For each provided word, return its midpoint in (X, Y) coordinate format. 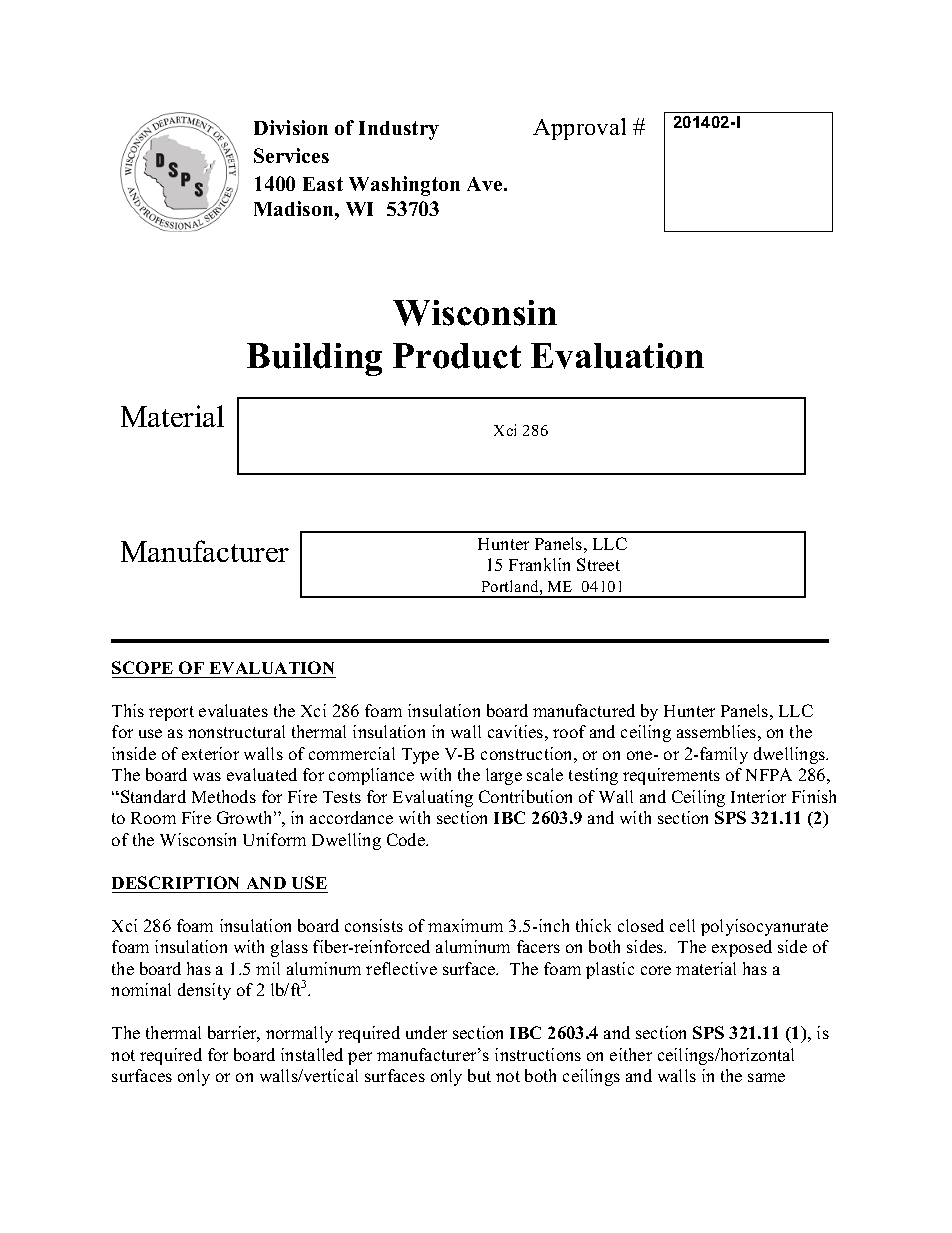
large (504, 776)
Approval (579, 129)
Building (314, 359)
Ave (486, 184)
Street (598, 564)
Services (291, 155)
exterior (210, 753)
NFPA (769, 774)
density (204, 991)
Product (457, 356)
